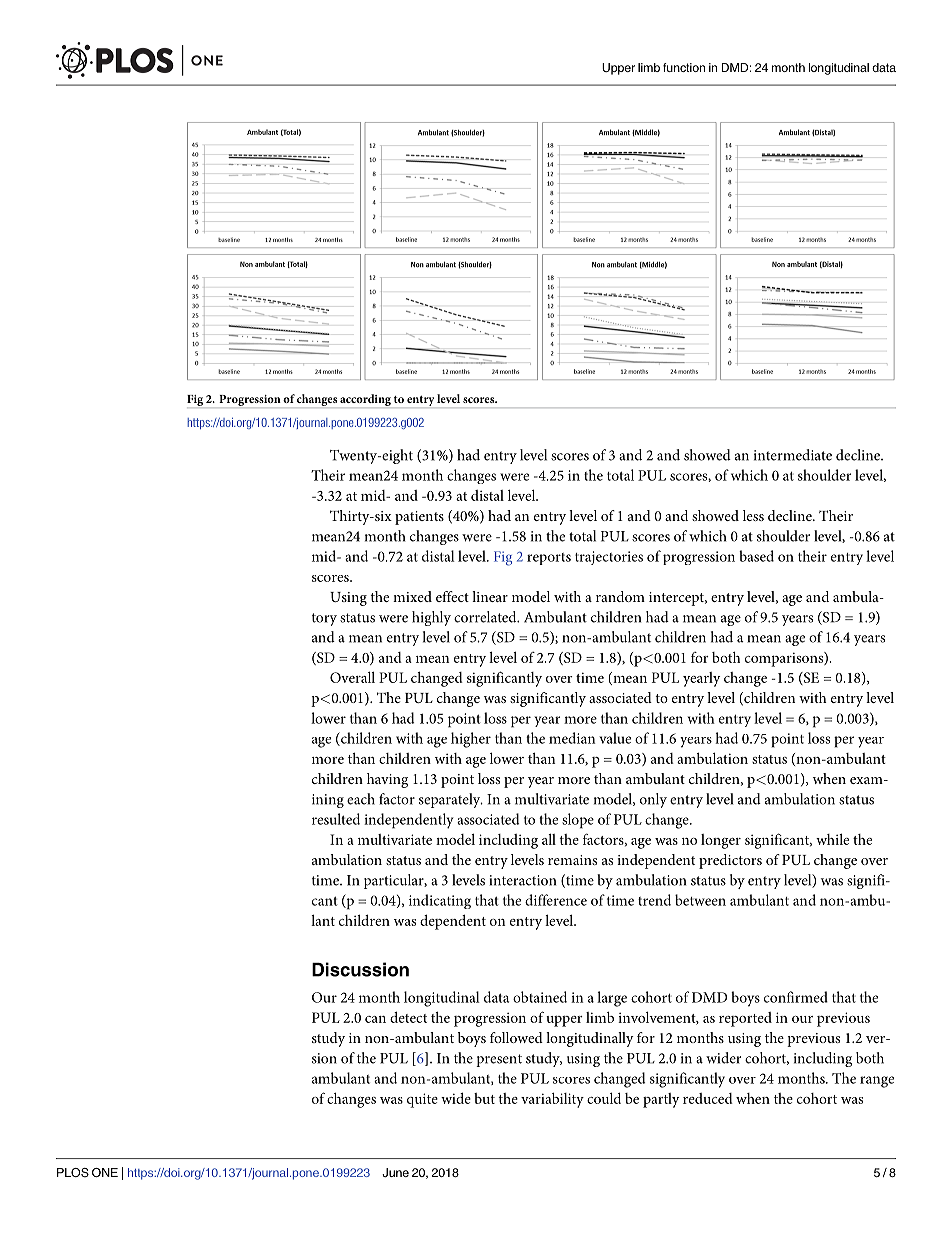 The image size is (952, 1233). I want to click on according, so click(365, 401).
